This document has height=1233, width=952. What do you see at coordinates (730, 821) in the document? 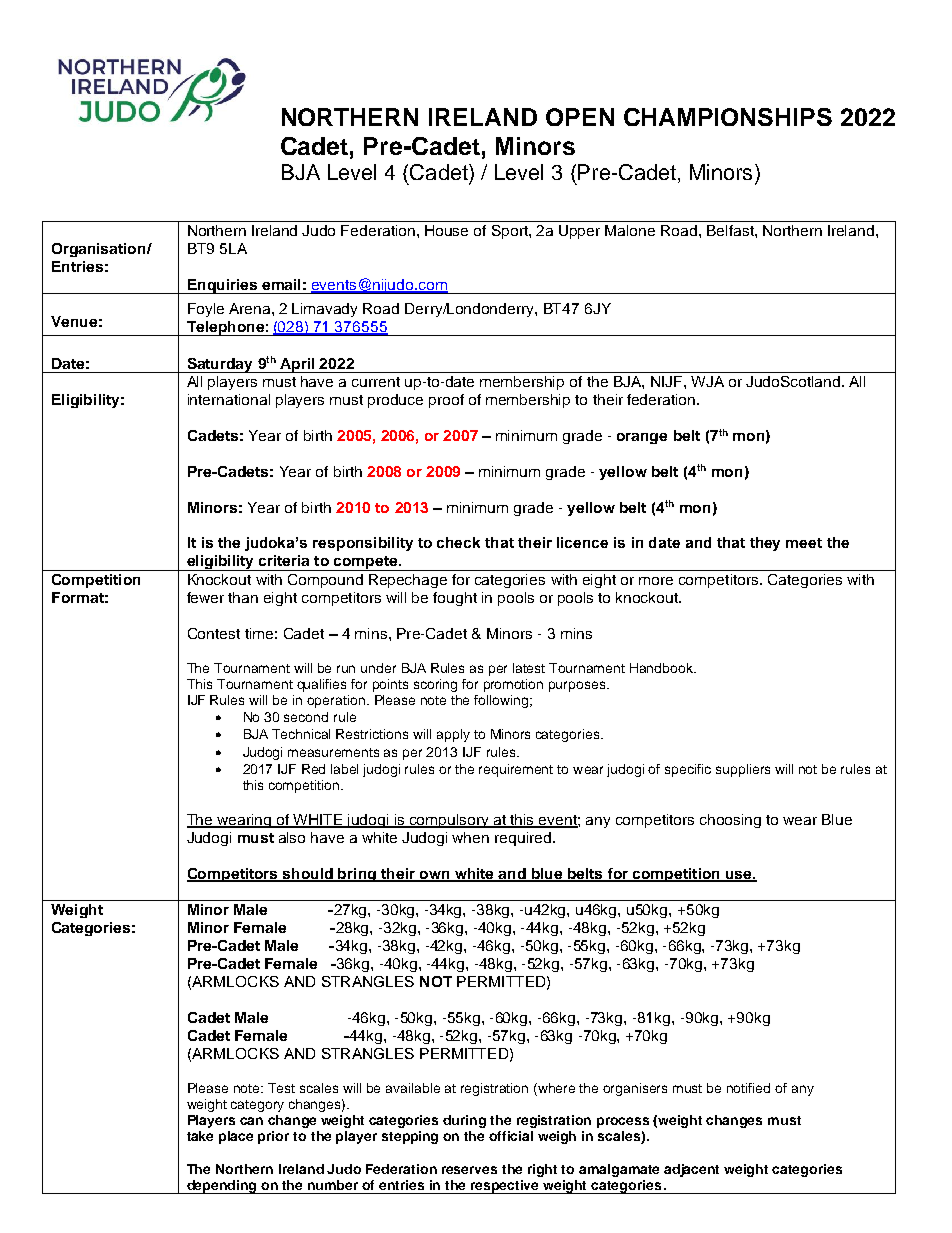
I see `choosing` at bounding box center [730, 821].
